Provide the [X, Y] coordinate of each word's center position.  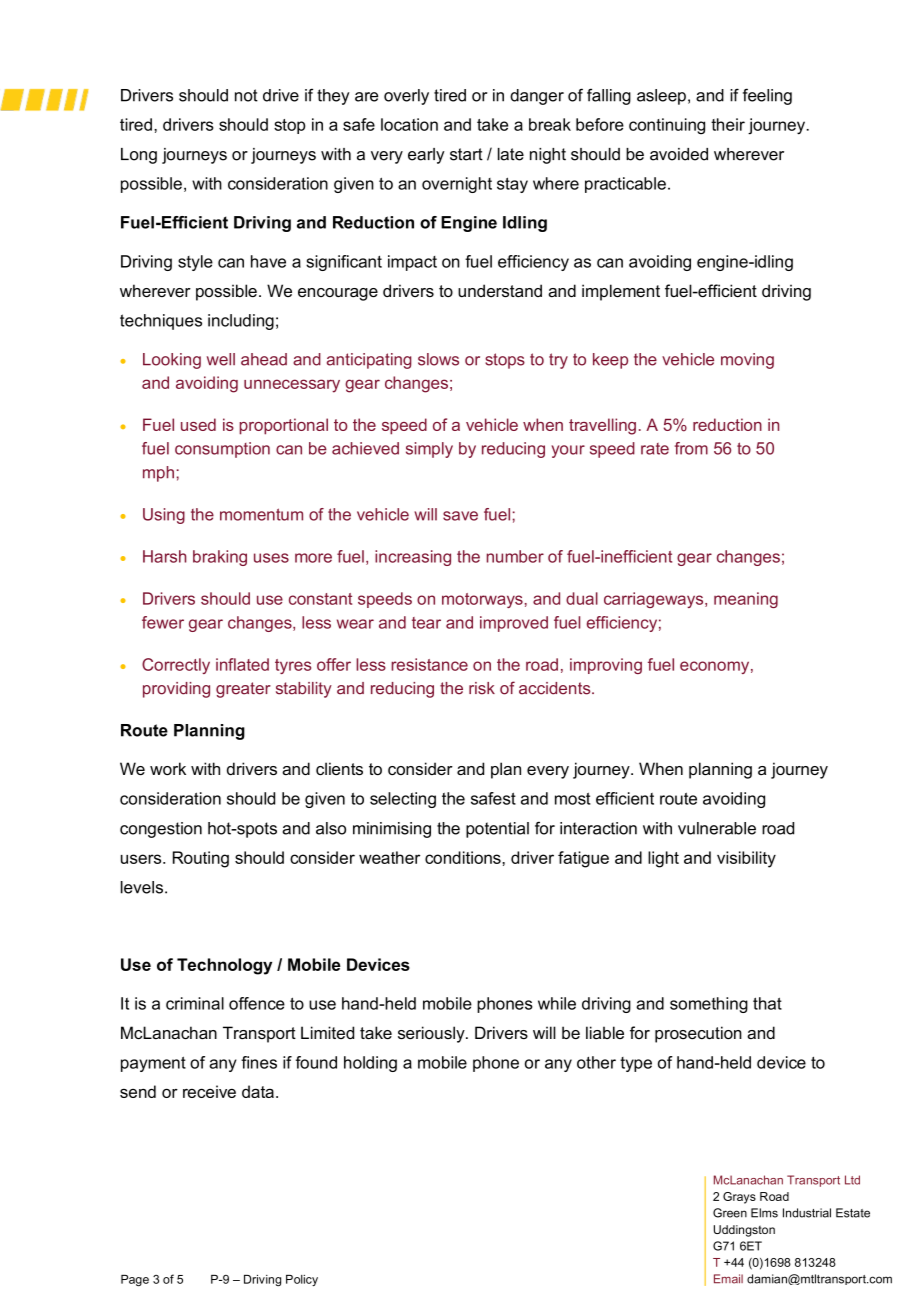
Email [728, 1279]
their [728, 124]
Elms [764, 1213]
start [466, 154]
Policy [302, 1280]
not [246, 95]
